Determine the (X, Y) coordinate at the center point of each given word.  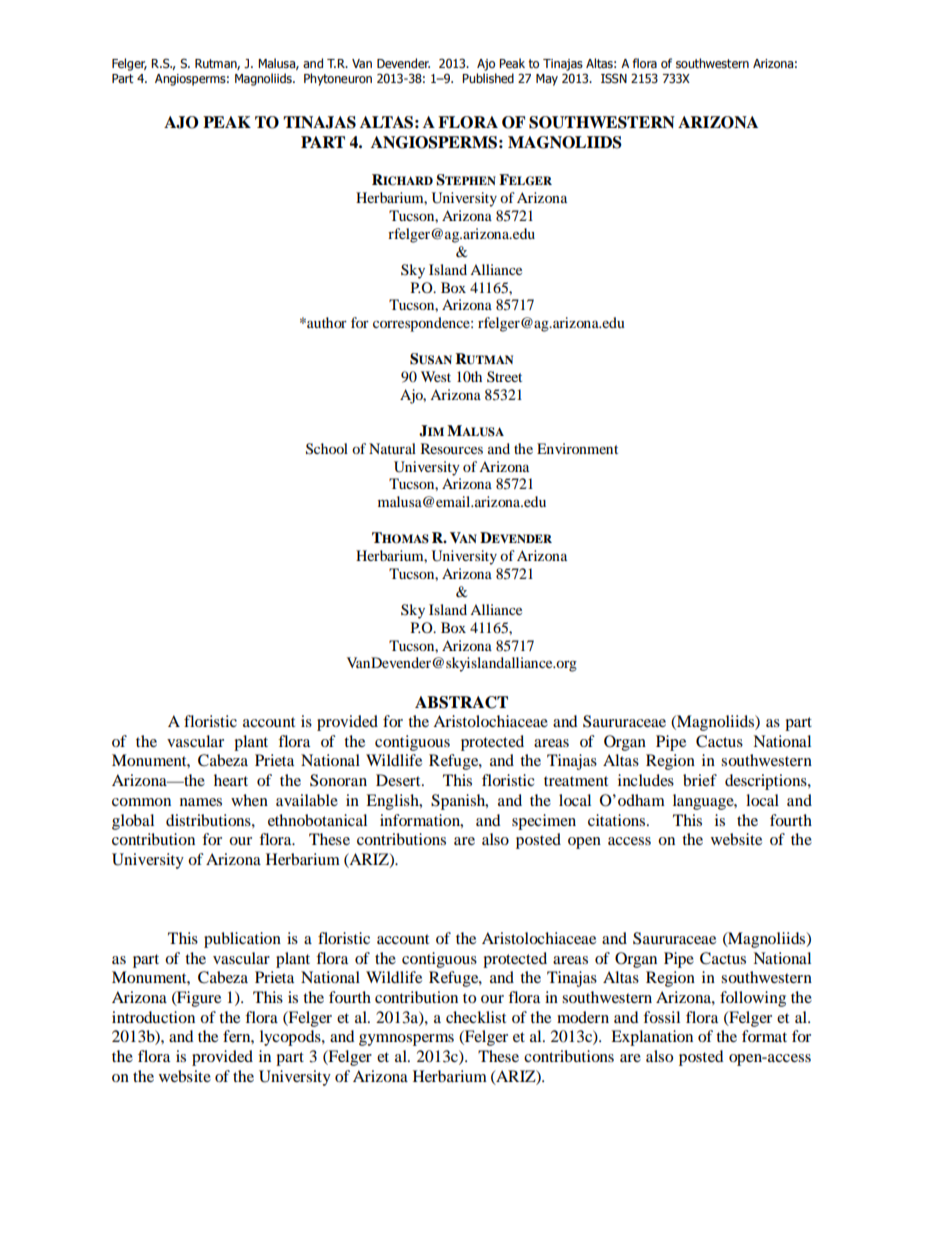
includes (646, 780)
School (327, 449)
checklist (476, 1017)
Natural (392, 448)
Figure (198, 999)
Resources (452, 448)
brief (700, 780)
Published (488, 78)
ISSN (614, 78)
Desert (399, 780)
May (547, 80)
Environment (577, 448)
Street (504, 377)
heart (231, 780)
